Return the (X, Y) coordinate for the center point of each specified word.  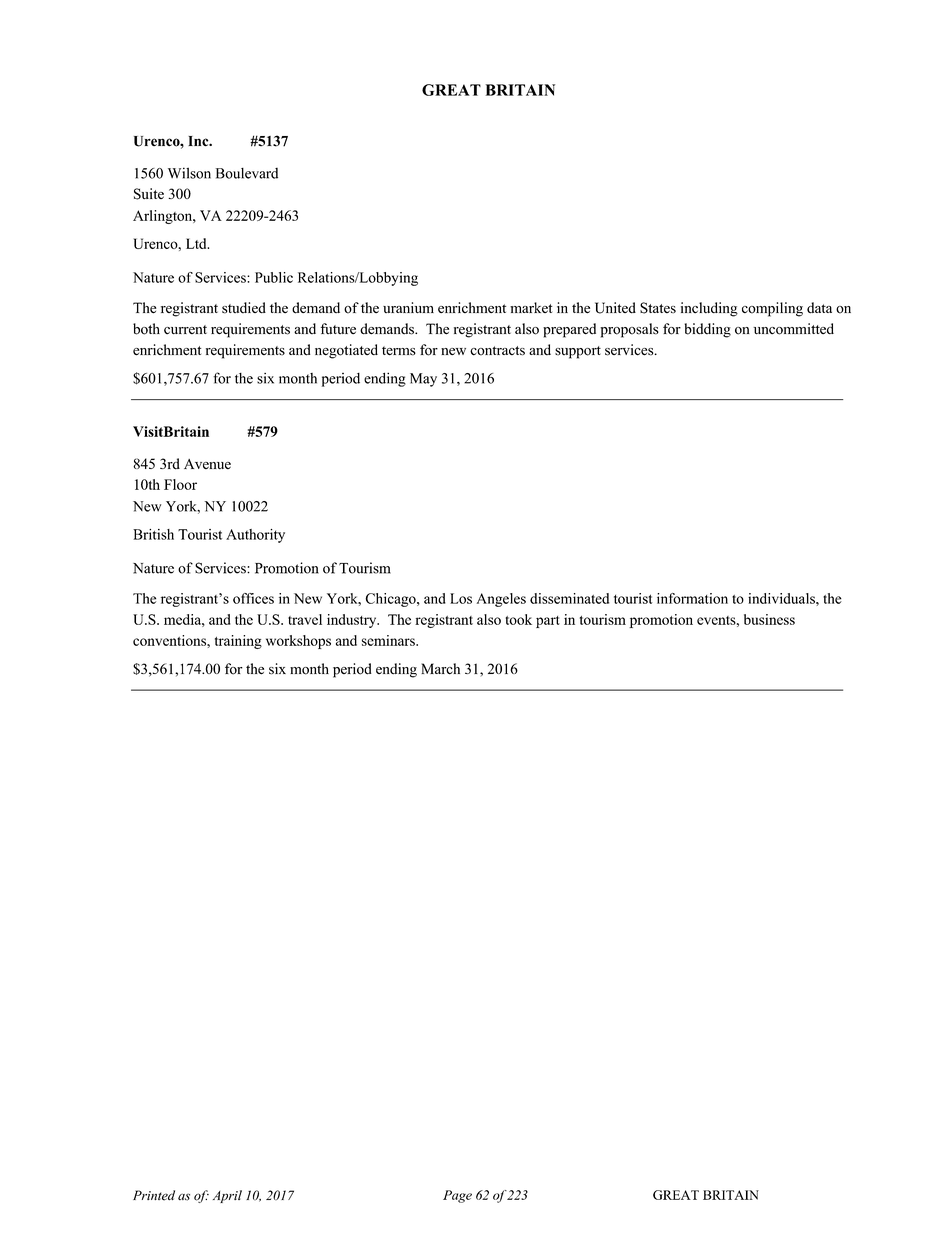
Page (457, 1196)
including (709, 309)
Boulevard (247, 173)
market (531, 307)
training (238, 642)
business (769, 619)
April (227, 1196)
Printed (154, 1195)
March (440, 669)
